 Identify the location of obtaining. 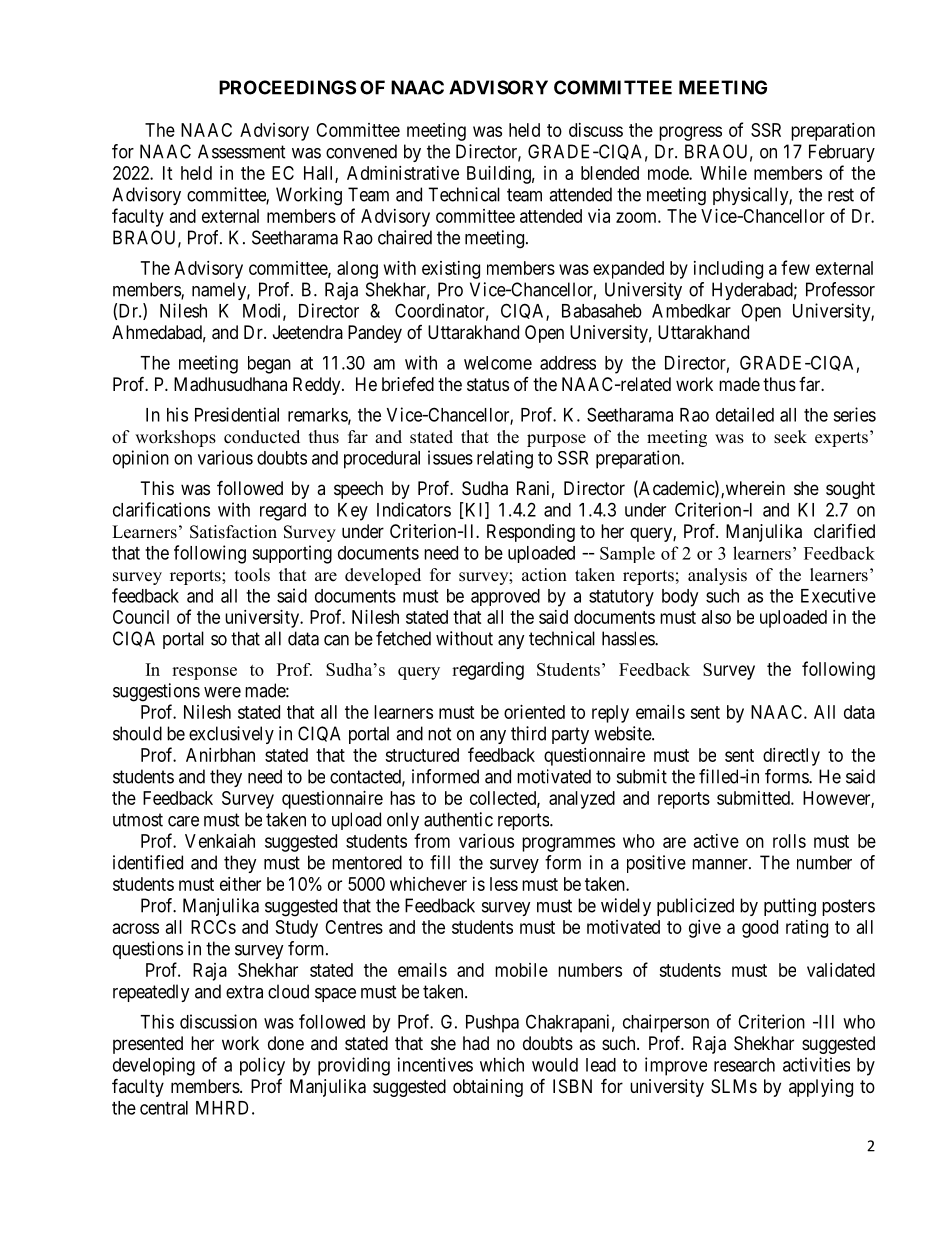
(488, 1088).
